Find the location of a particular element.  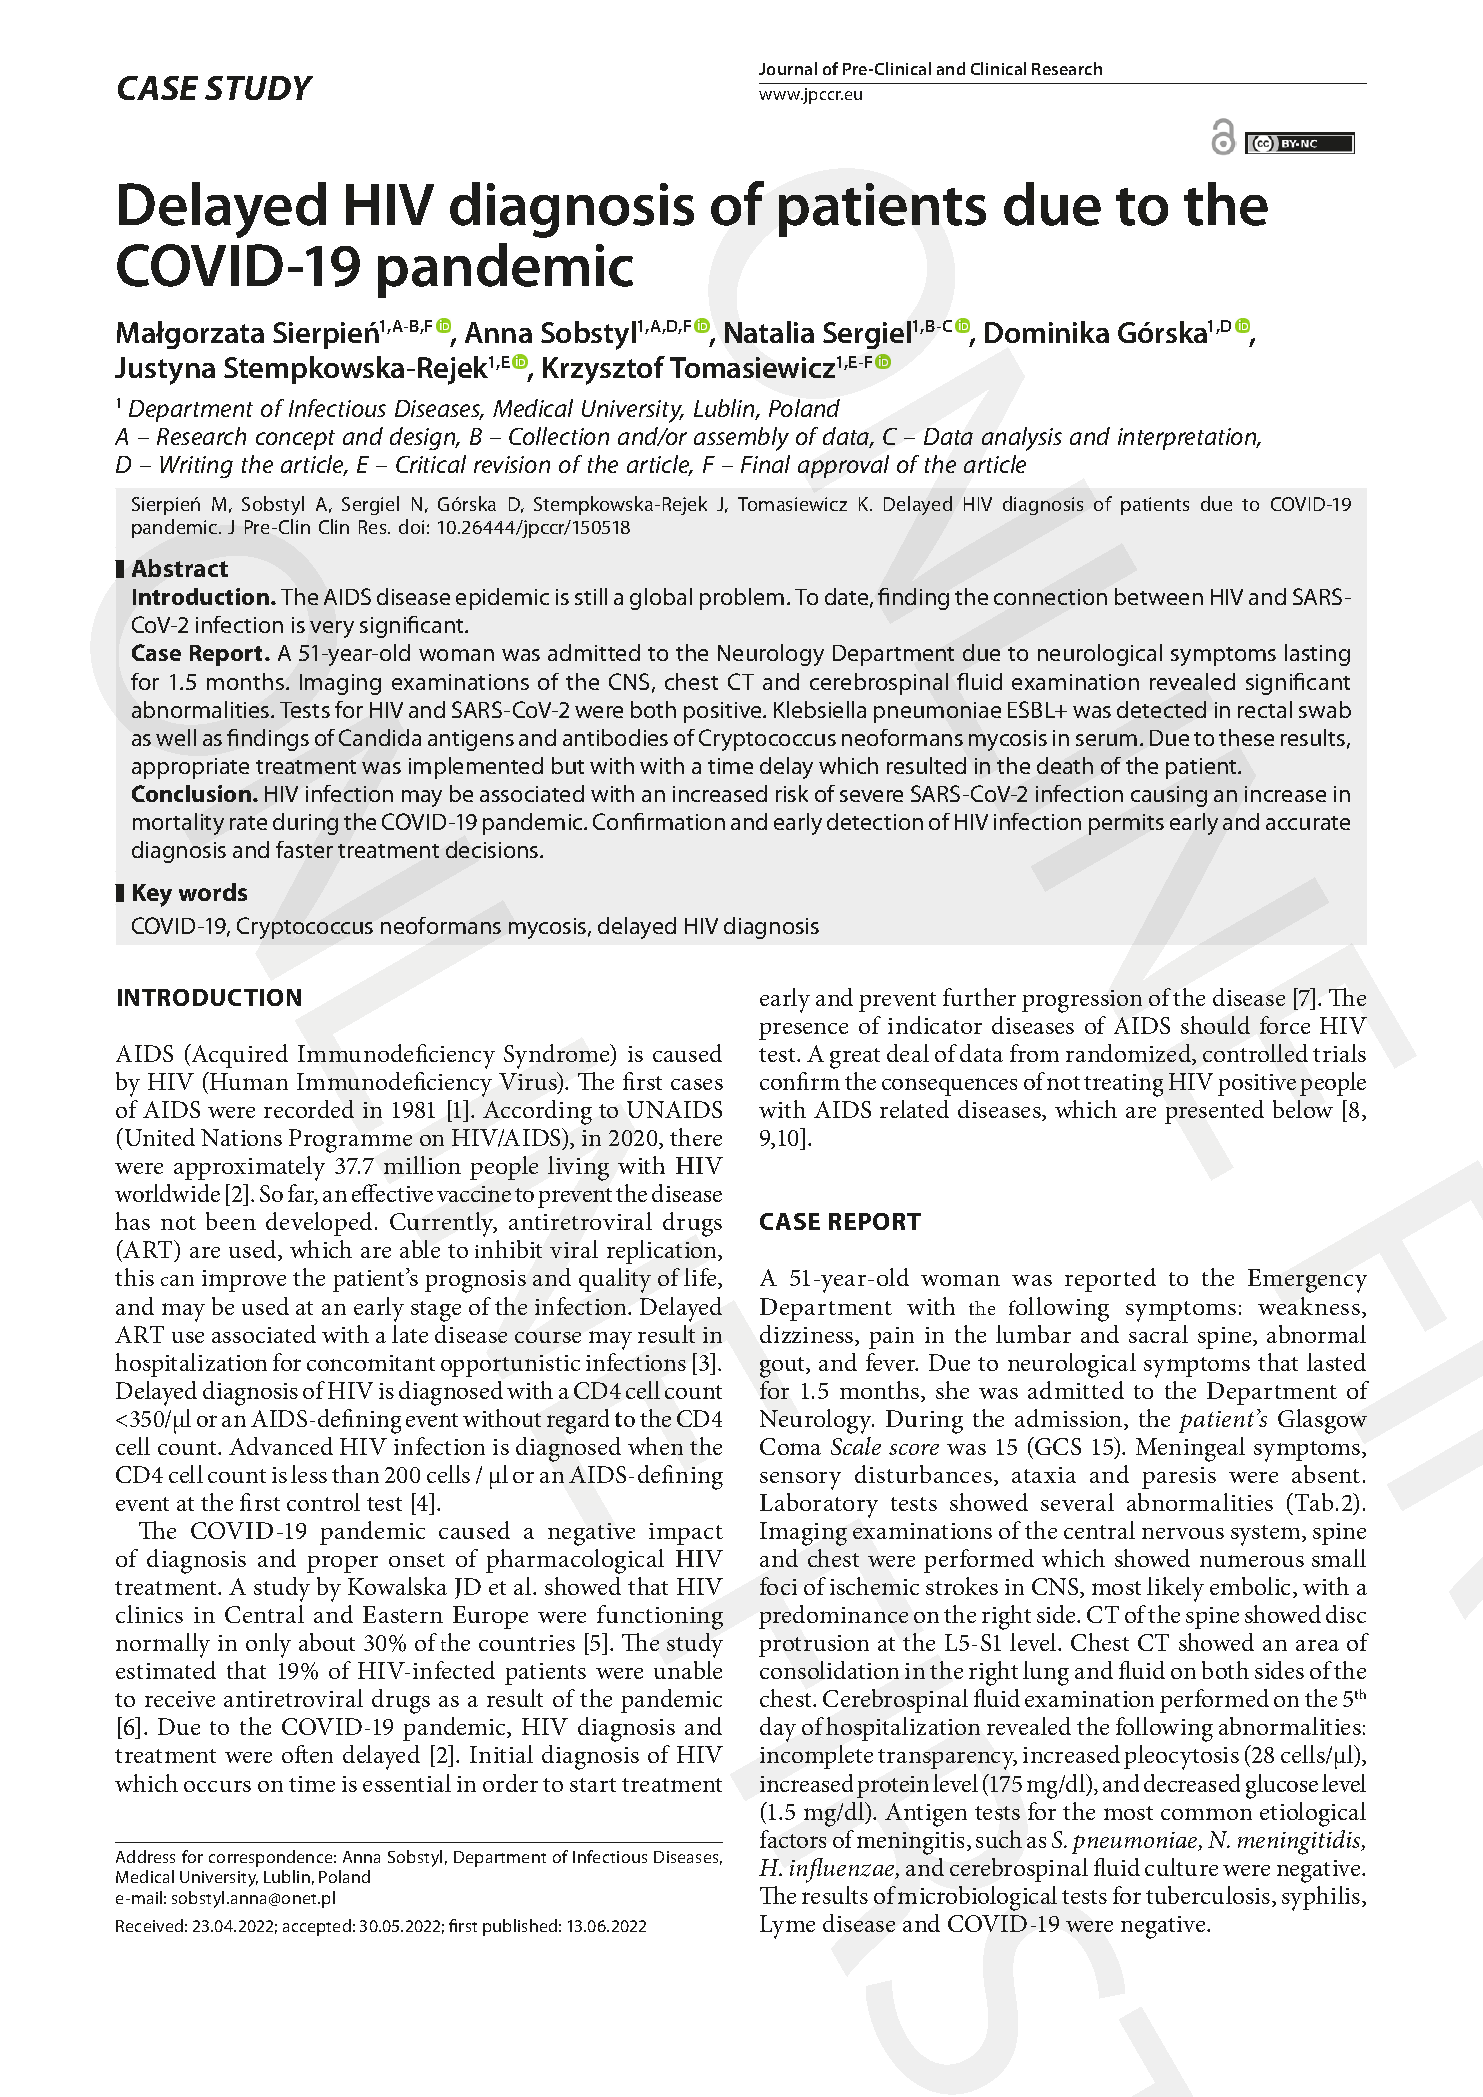

Meningeal is located at coordinates (1190, 1449).
